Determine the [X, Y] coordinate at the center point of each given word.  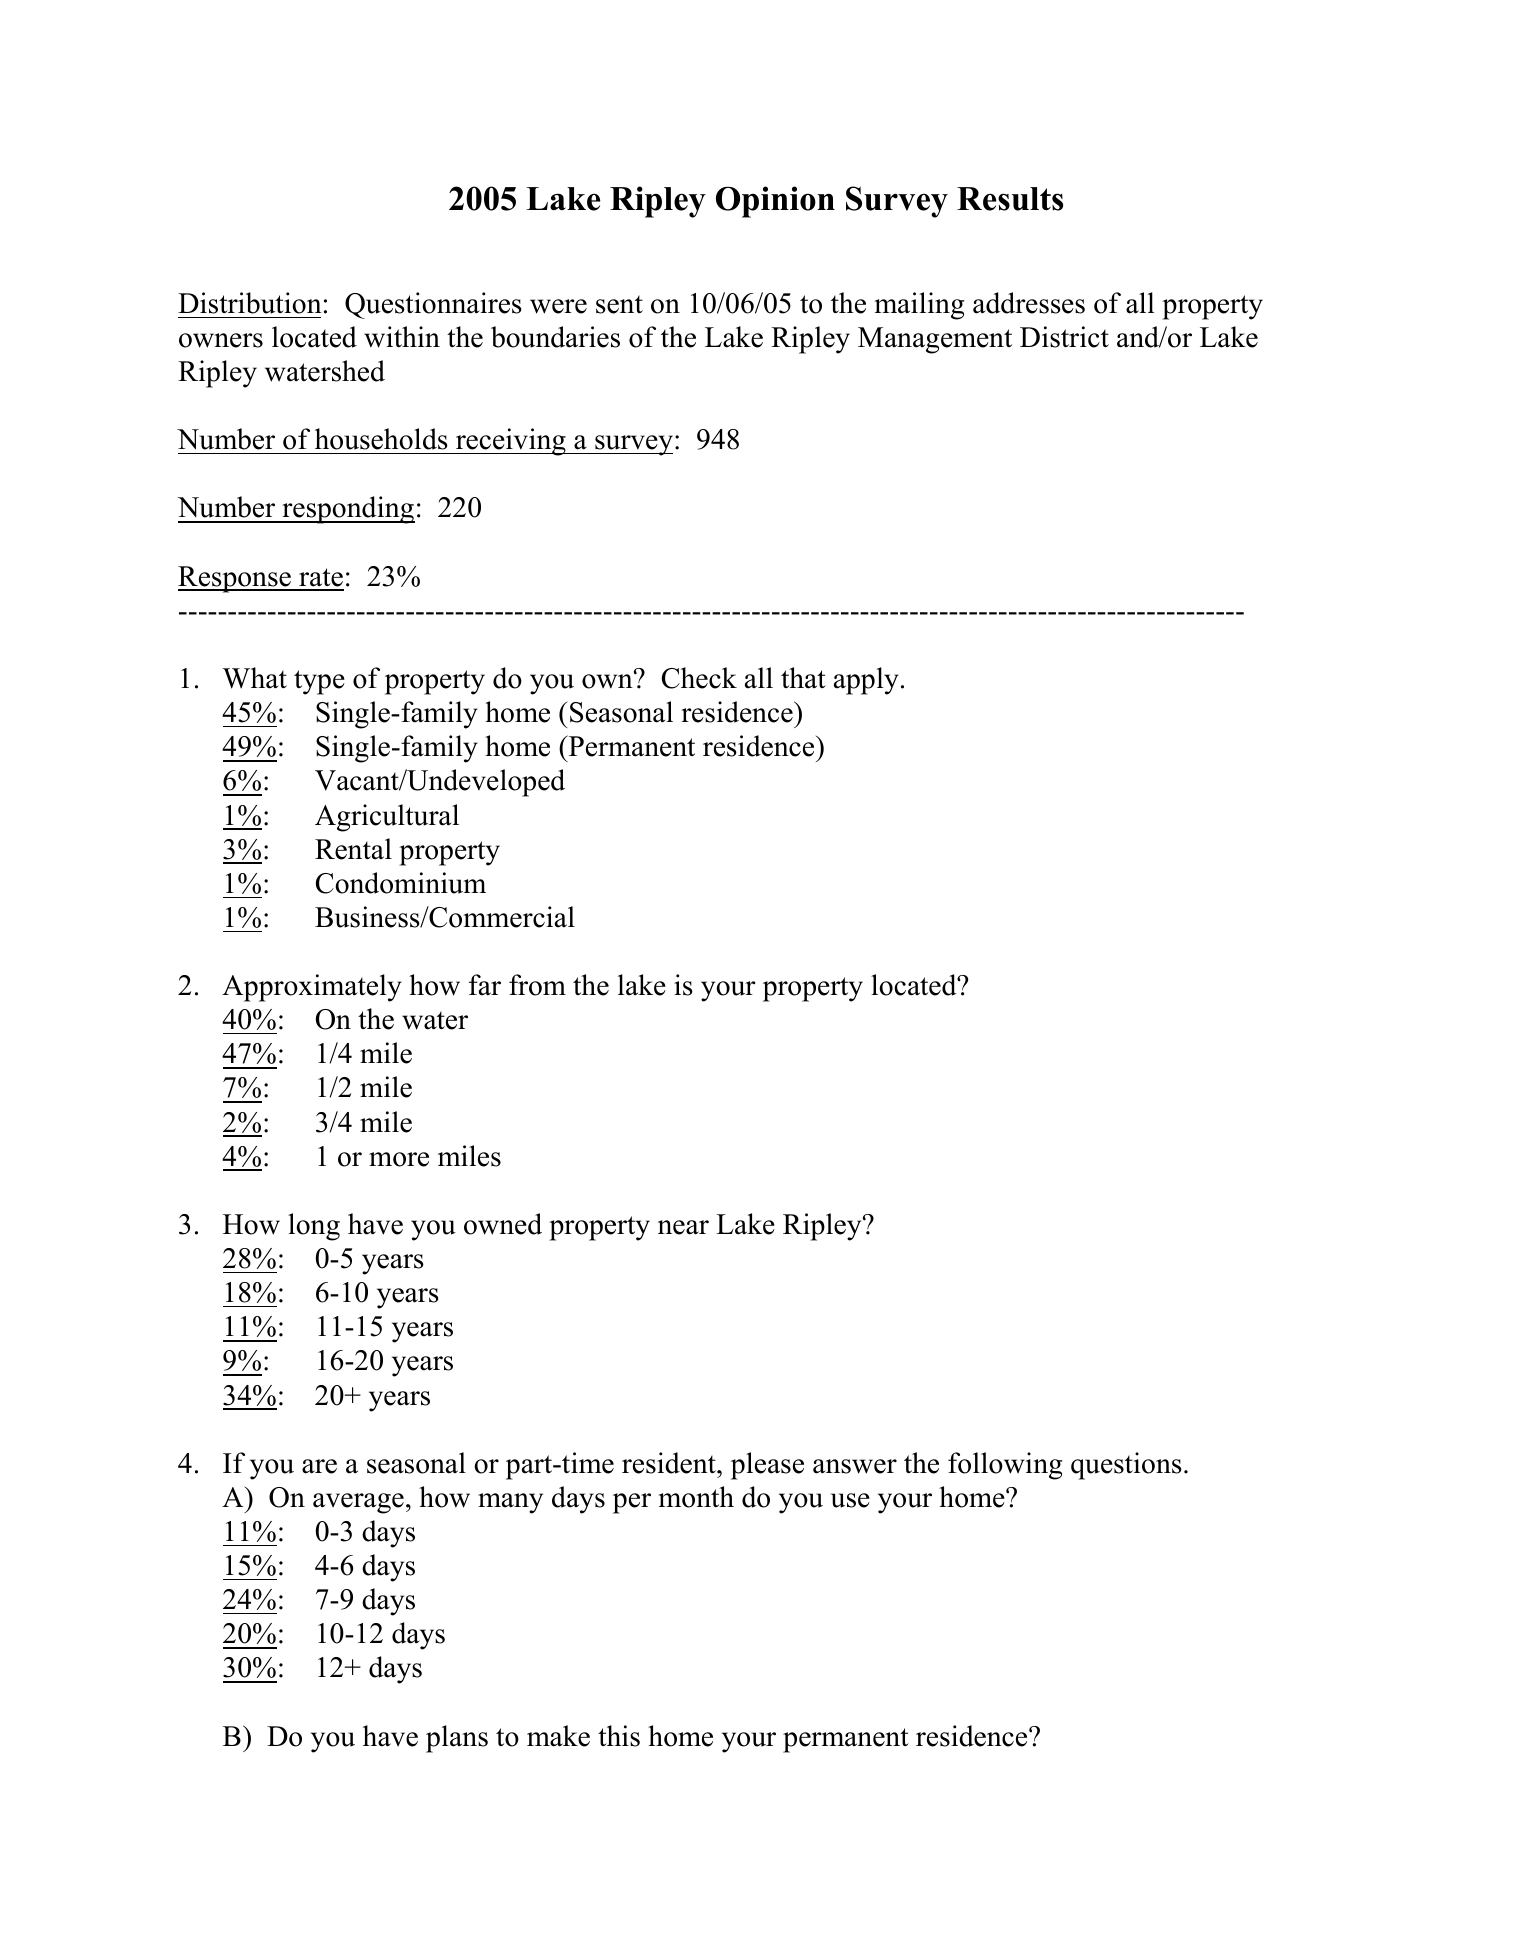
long [314, 1227]
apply [866, 681]
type [319, 682]
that [803, 678]
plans [457, 1739]
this [619, 1736]
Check [699, 678]
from [537, 985]
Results [1010, 199]
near [683, 1227]
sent [619, 304]
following [1005, 1466]
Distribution [250, 303]
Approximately [312, 988]
